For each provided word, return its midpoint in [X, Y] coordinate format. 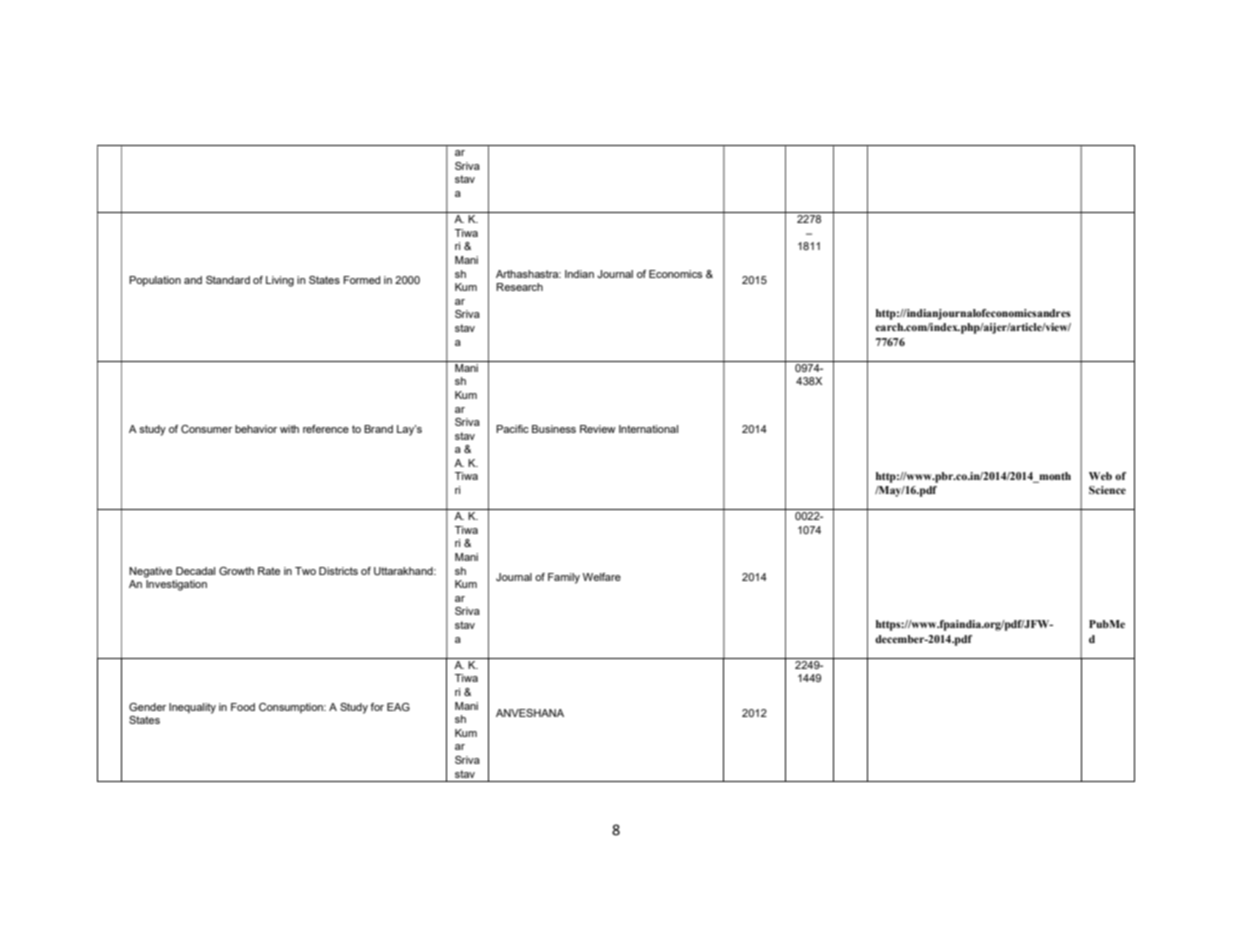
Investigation [176, 585]
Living [280, 281]
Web [1100, 476]
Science [1107, 490]
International [648, 429]
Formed [361, 280]
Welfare [602, 577]
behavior [256, 429]
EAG [398, 707]
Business [554, 429]
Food [243, 707]
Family [564, 578]
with [289, 429]
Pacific [512, 429]
